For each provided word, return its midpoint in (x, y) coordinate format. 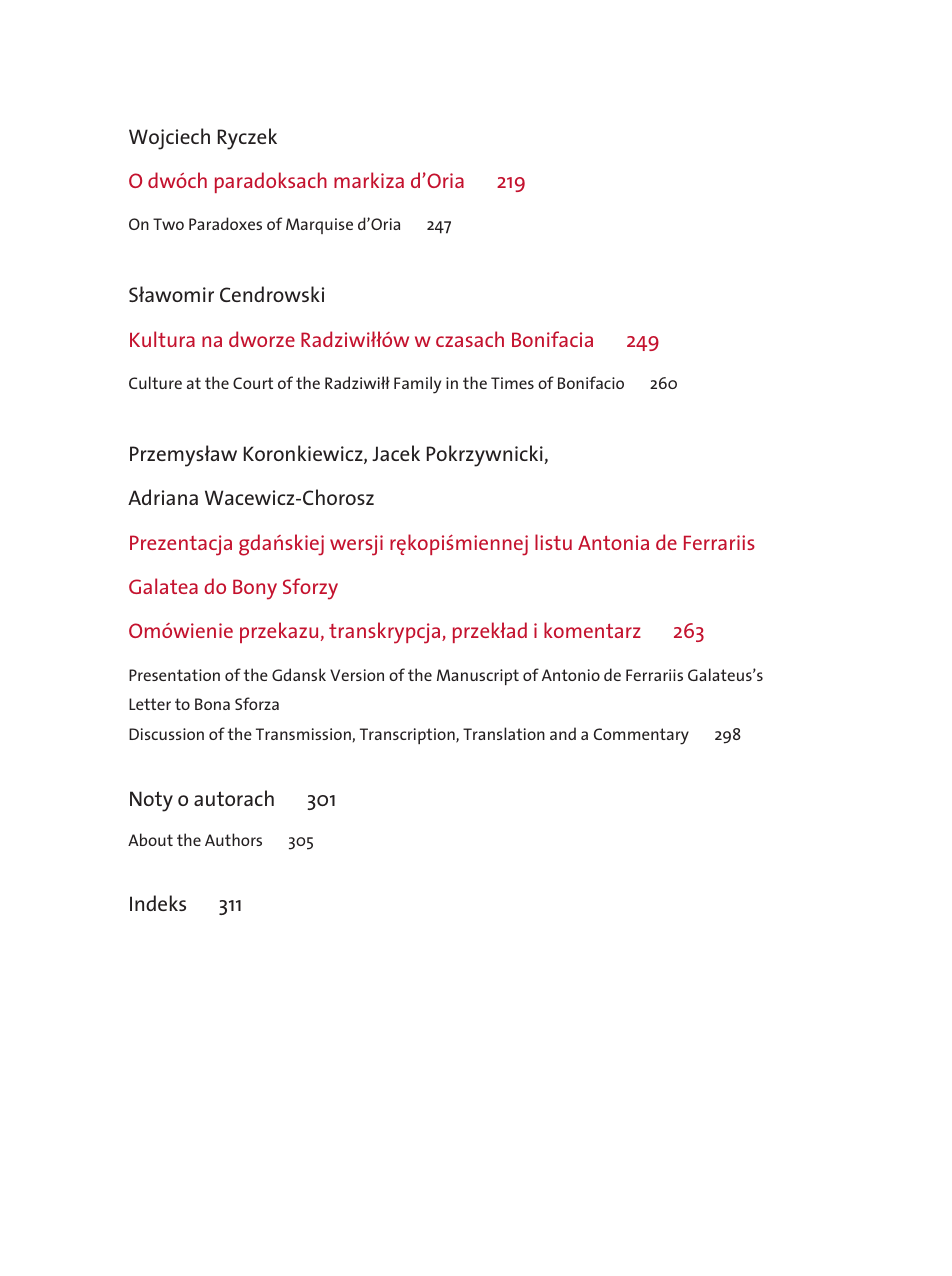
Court (253, 383)
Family (417, 385)
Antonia (613, 542)
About (150, 839)
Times (512, 383)
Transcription (408, 736)
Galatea (163, 586)
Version (357, 675)
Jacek (396, 453)
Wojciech (169, 139)
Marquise (319, 226)
